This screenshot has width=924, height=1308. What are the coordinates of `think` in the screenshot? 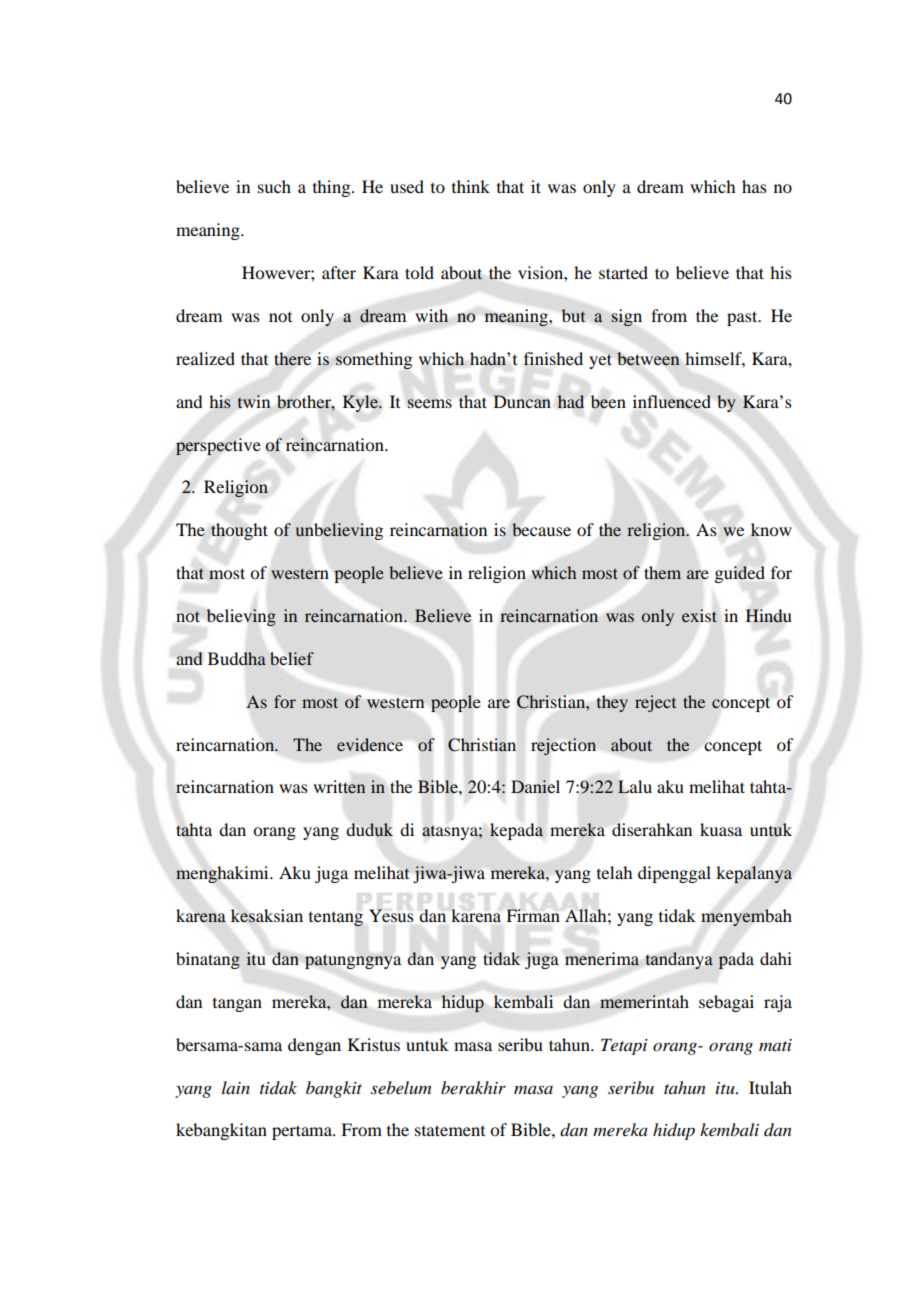 It's located at (471, 186).
